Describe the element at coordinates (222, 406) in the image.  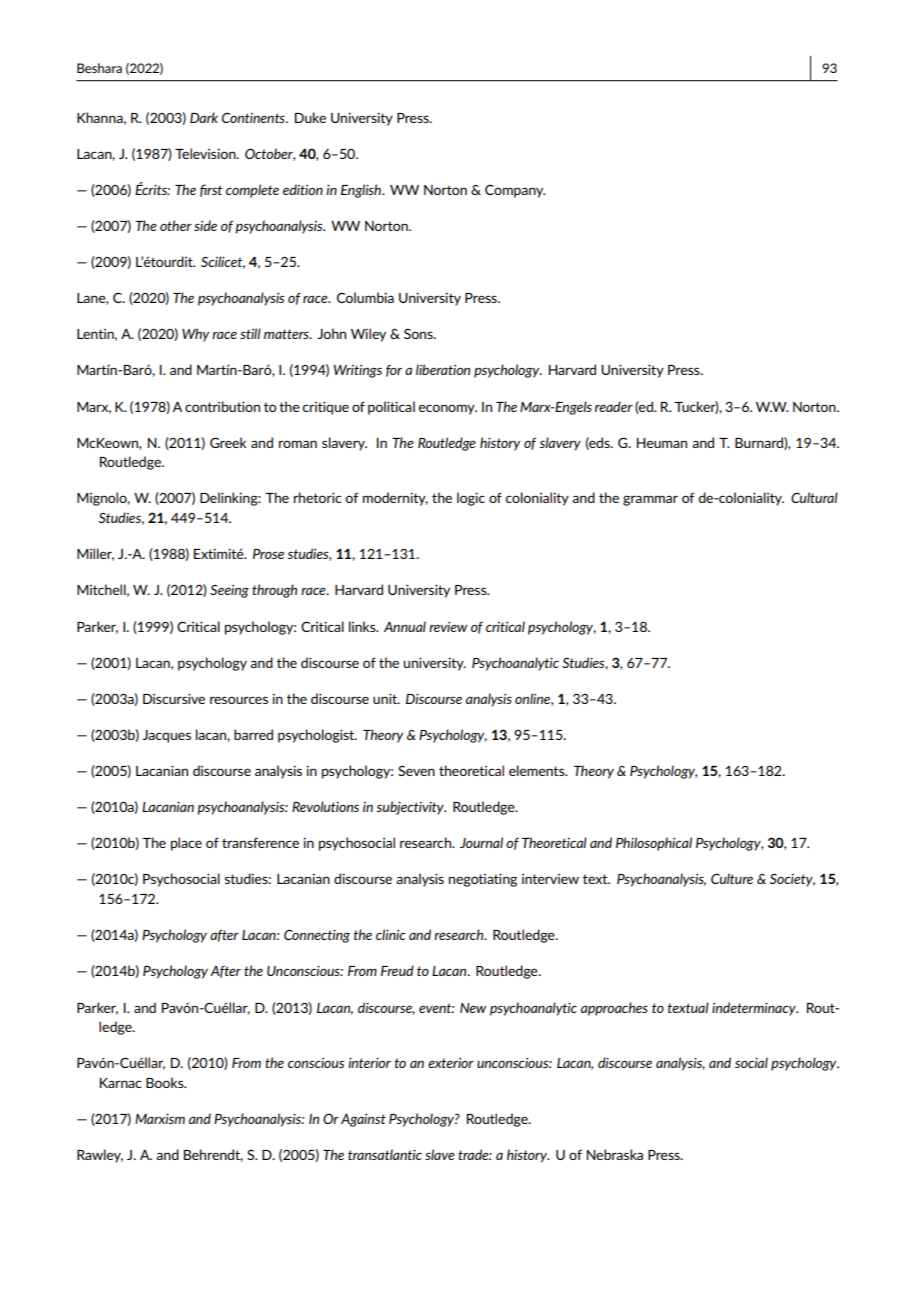
I see `contribution` at that location.
